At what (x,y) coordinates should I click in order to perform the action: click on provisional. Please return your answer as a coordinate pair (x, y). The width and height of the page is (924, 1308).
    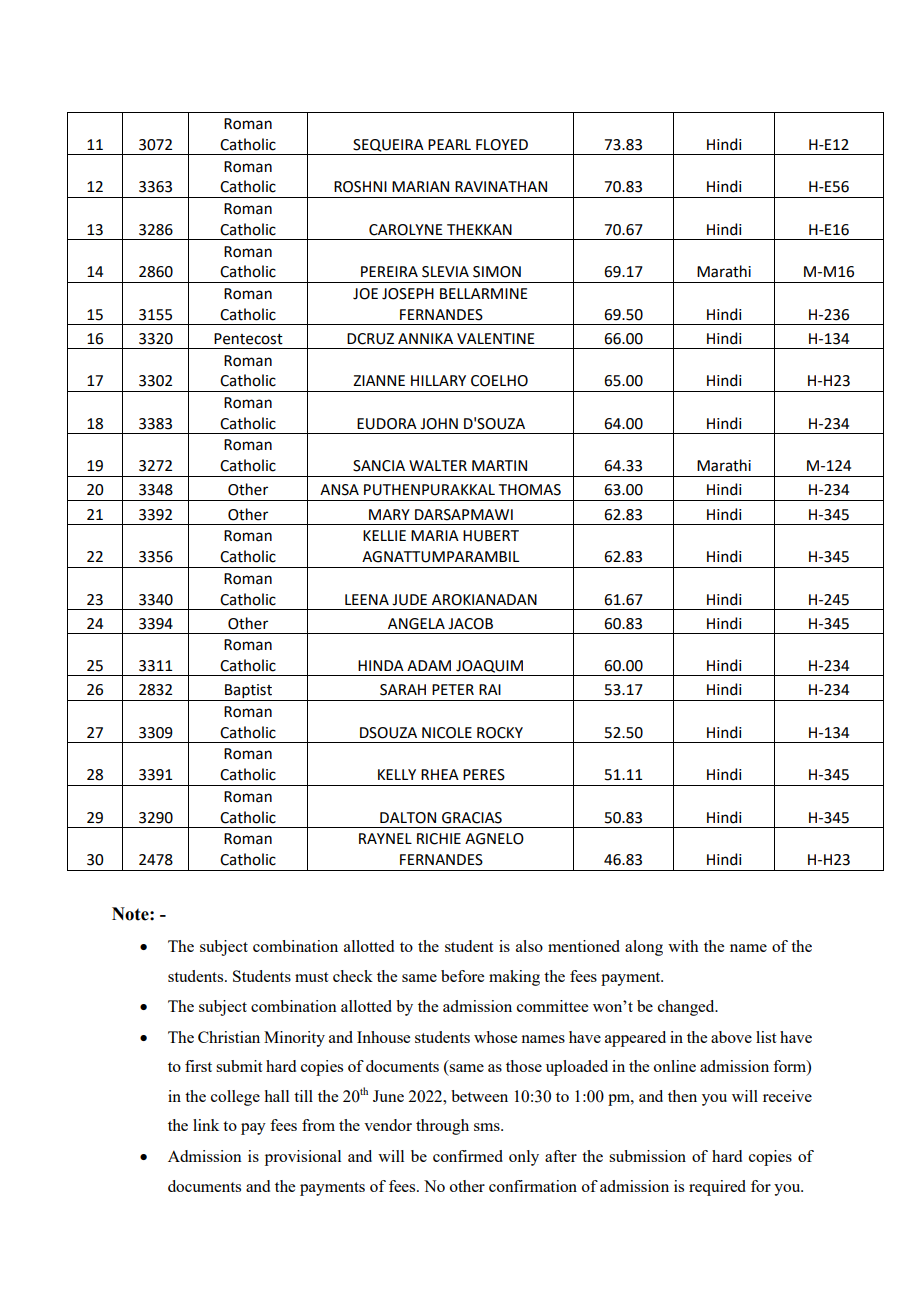
    Looking at the image, I should click on (303, 1158).
